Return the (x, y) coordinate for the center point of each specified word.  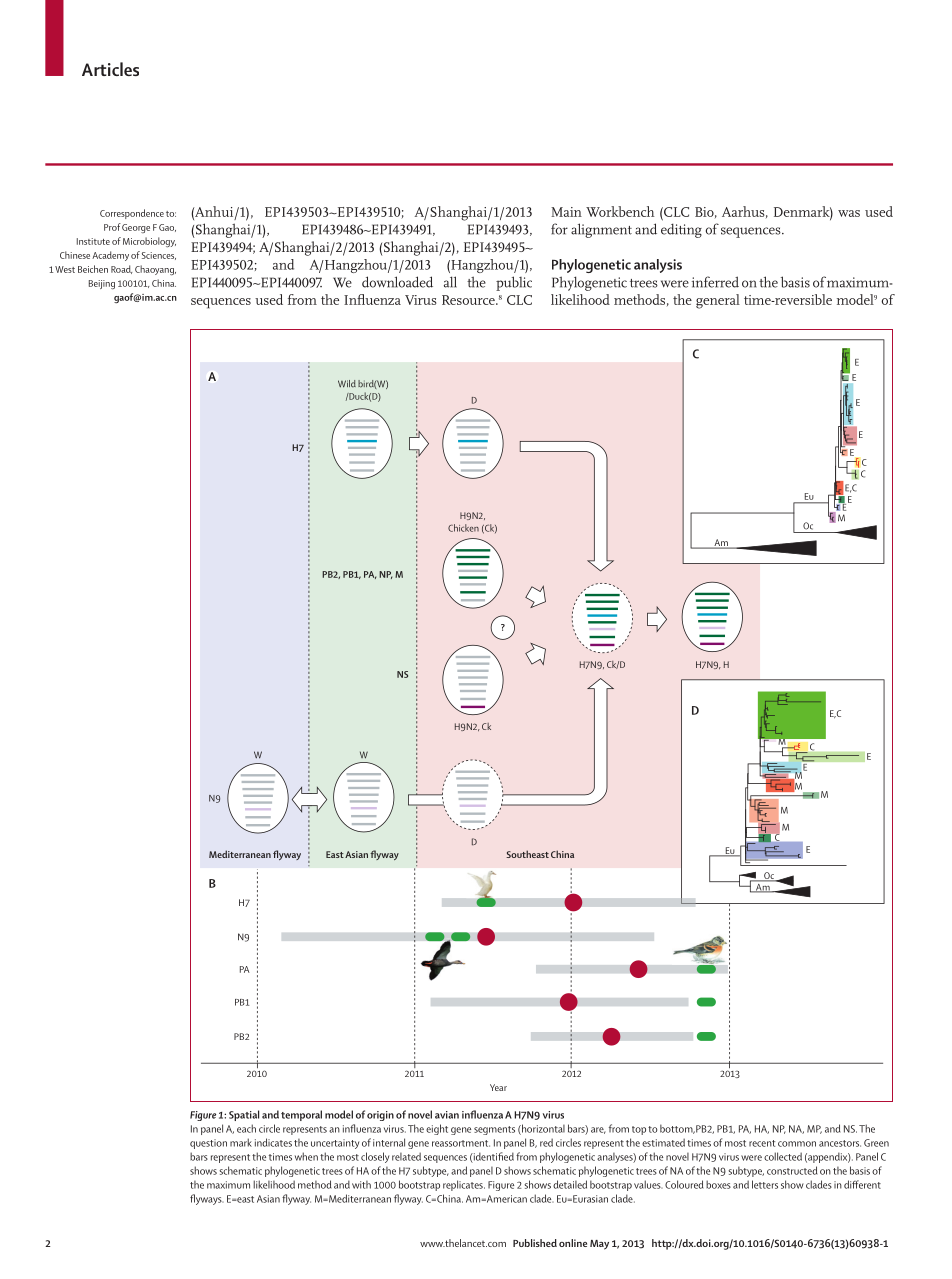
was (849, 213)
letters (765, 1184)
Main (566, 212)
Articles (110, 69)
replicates (464, 1185)
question (208, 1144)
